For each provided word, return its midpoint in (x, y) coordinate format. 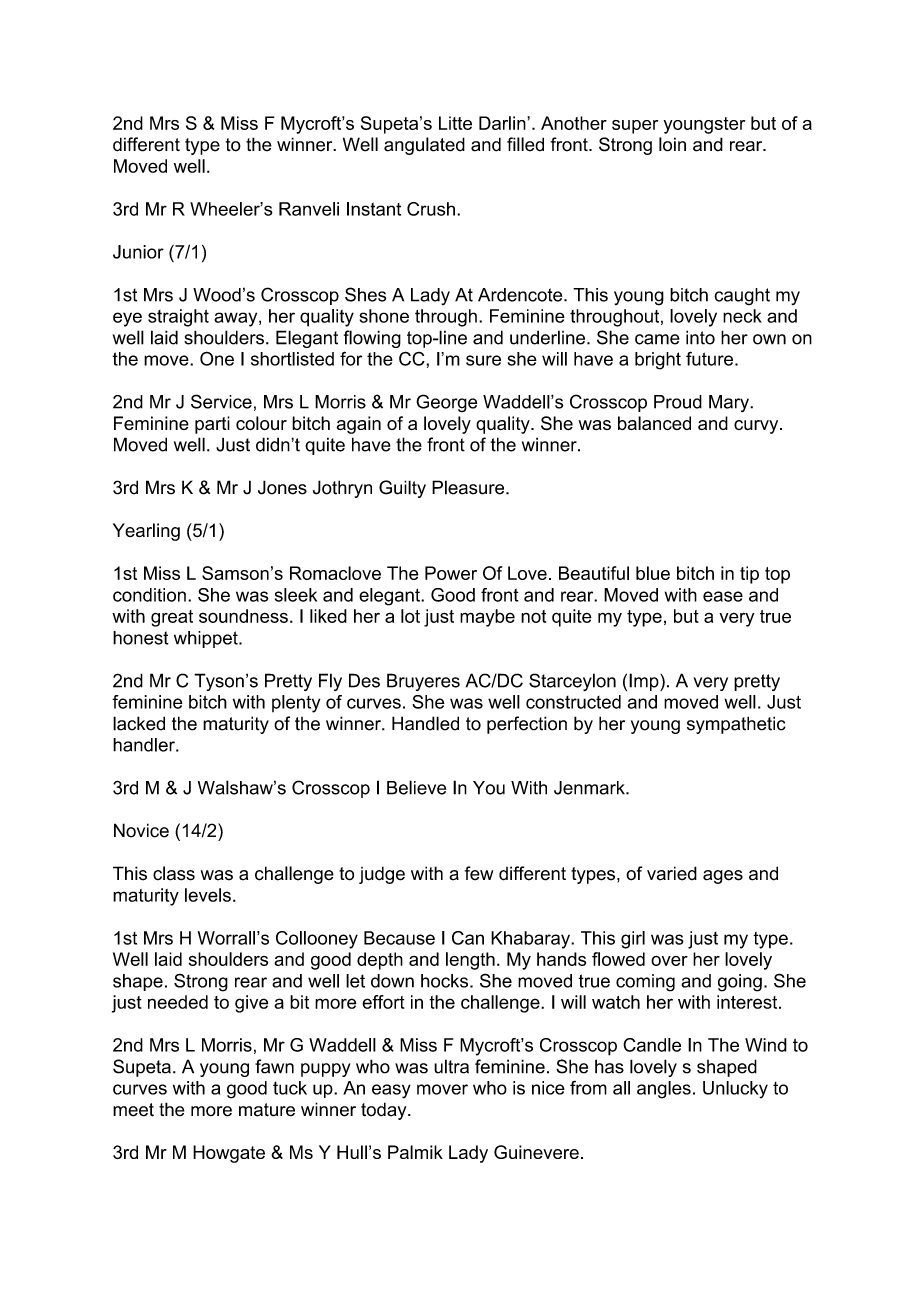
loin (672, 144)
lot (410, 616)
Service (221, 401)
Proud (678, 402)
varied (672, 873)
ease (723, 596)
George (446, 403)
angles (664, 1090)
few (479, 873)
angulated (424, 146)
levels (208, 895)
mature (267, 1110)
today (385, 1111)
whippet (207, 639)
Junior (138, 252)
